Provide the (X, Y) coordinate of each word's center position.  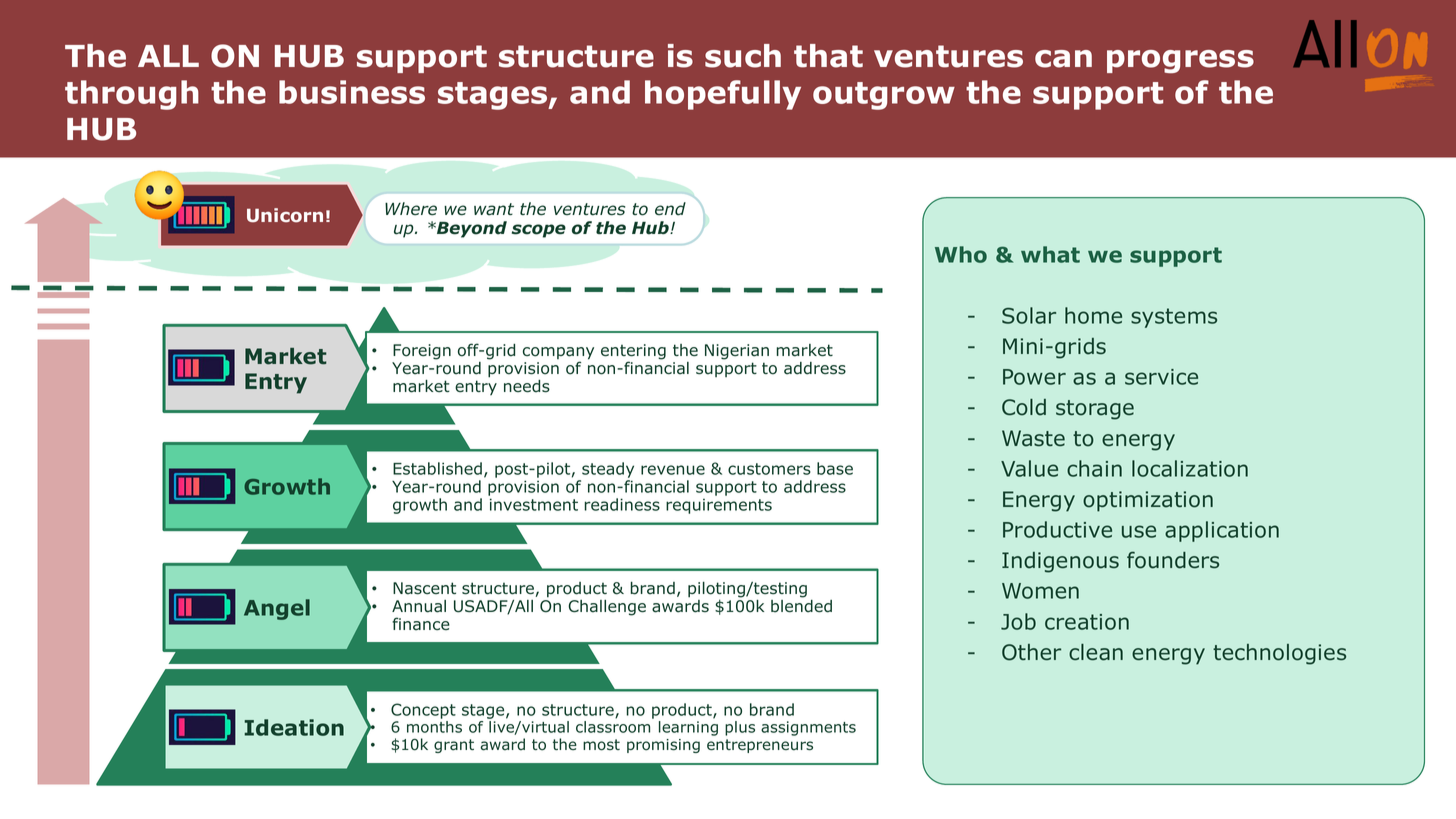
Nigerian (737, 352)
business (352, 92)
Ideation (294, 727)
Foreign (422, 352)
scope (539, 231)
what (1050, 254)
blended (801, 606)
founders (1173, 560)
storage (1095, 410)
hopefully (723, 95)
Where (411, 209)
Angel (277, 609)
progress (1180, 61)
